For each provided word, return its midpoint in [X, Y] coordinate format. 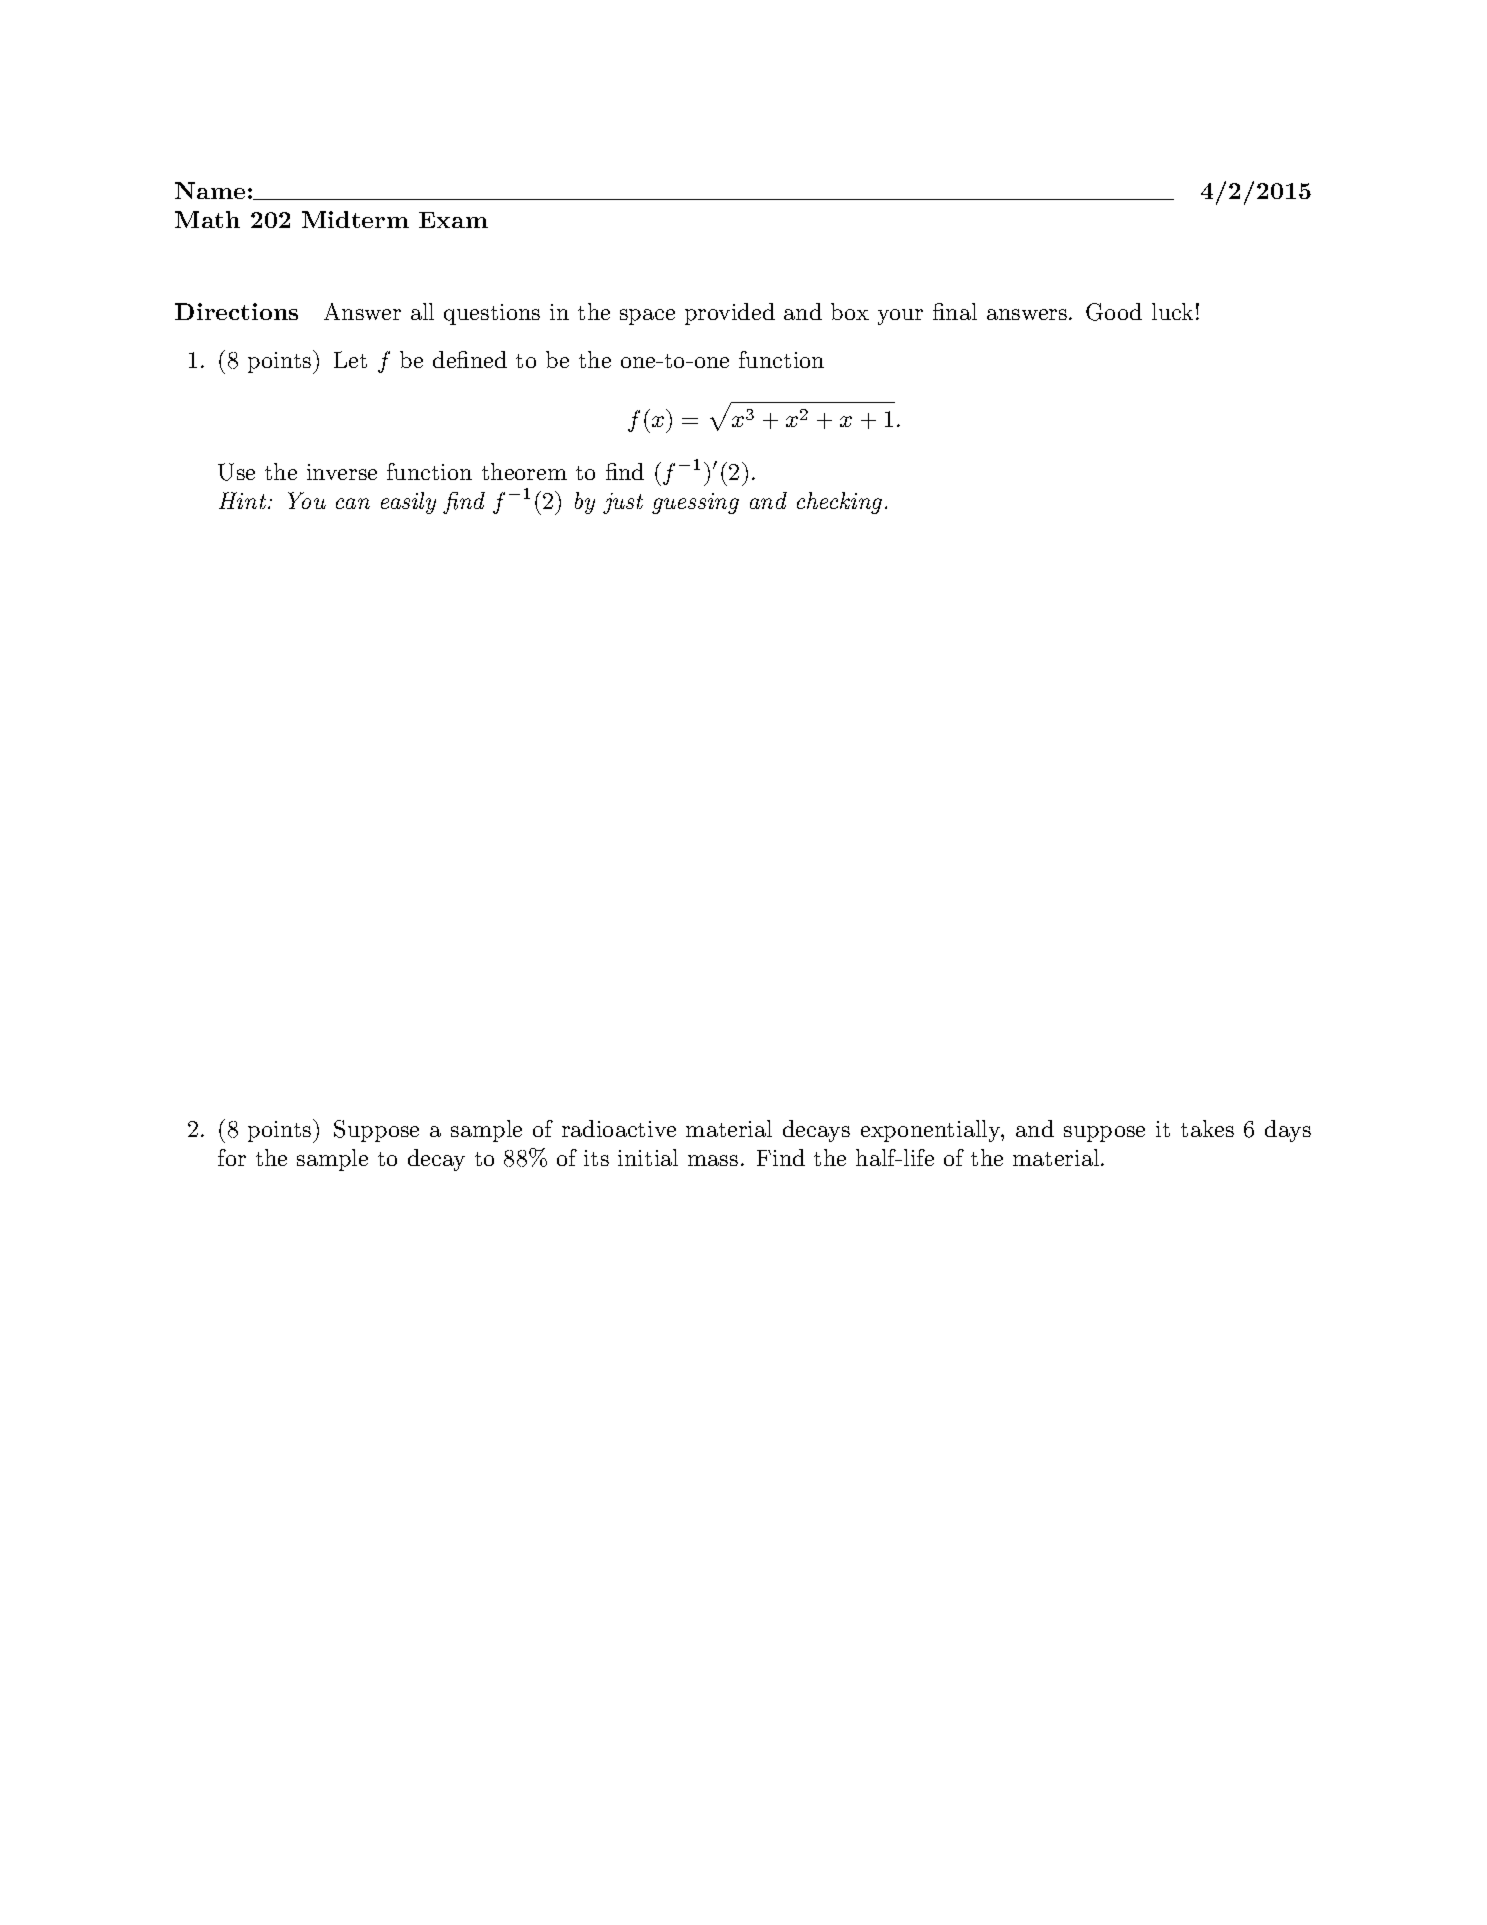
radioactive [619, 1128]
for [232, 1157]
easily [408, 503]
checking [839, 503]
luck [1172, 311]
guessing [695, 503]
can [353, 503]
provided [730, 314]
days [1288, 1131]
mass [713, 1160]
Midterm [355, 219]
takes [1207, 1128]
